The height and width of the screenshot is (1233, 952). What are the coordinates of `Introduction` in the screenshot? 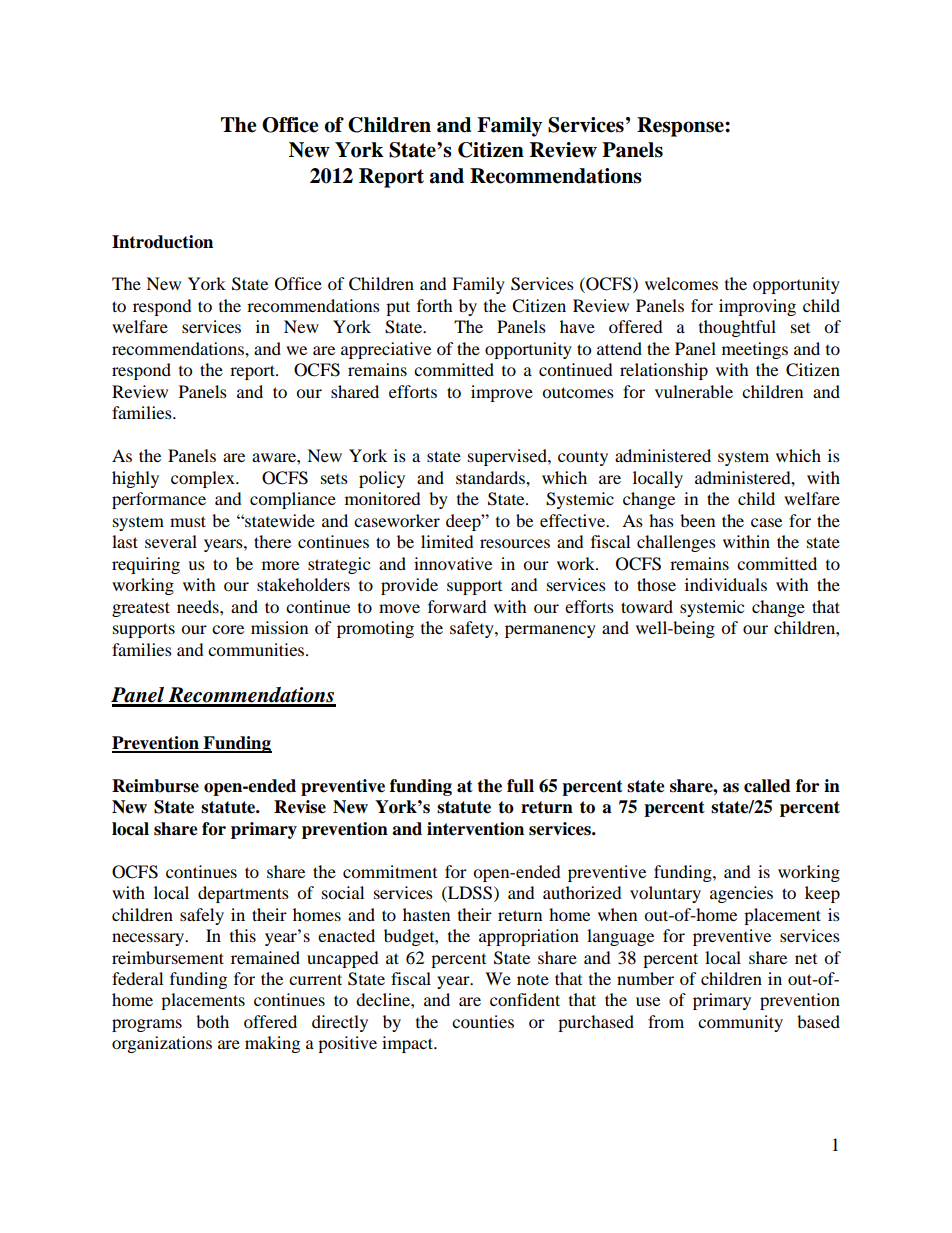 It's located at (162, 242).
